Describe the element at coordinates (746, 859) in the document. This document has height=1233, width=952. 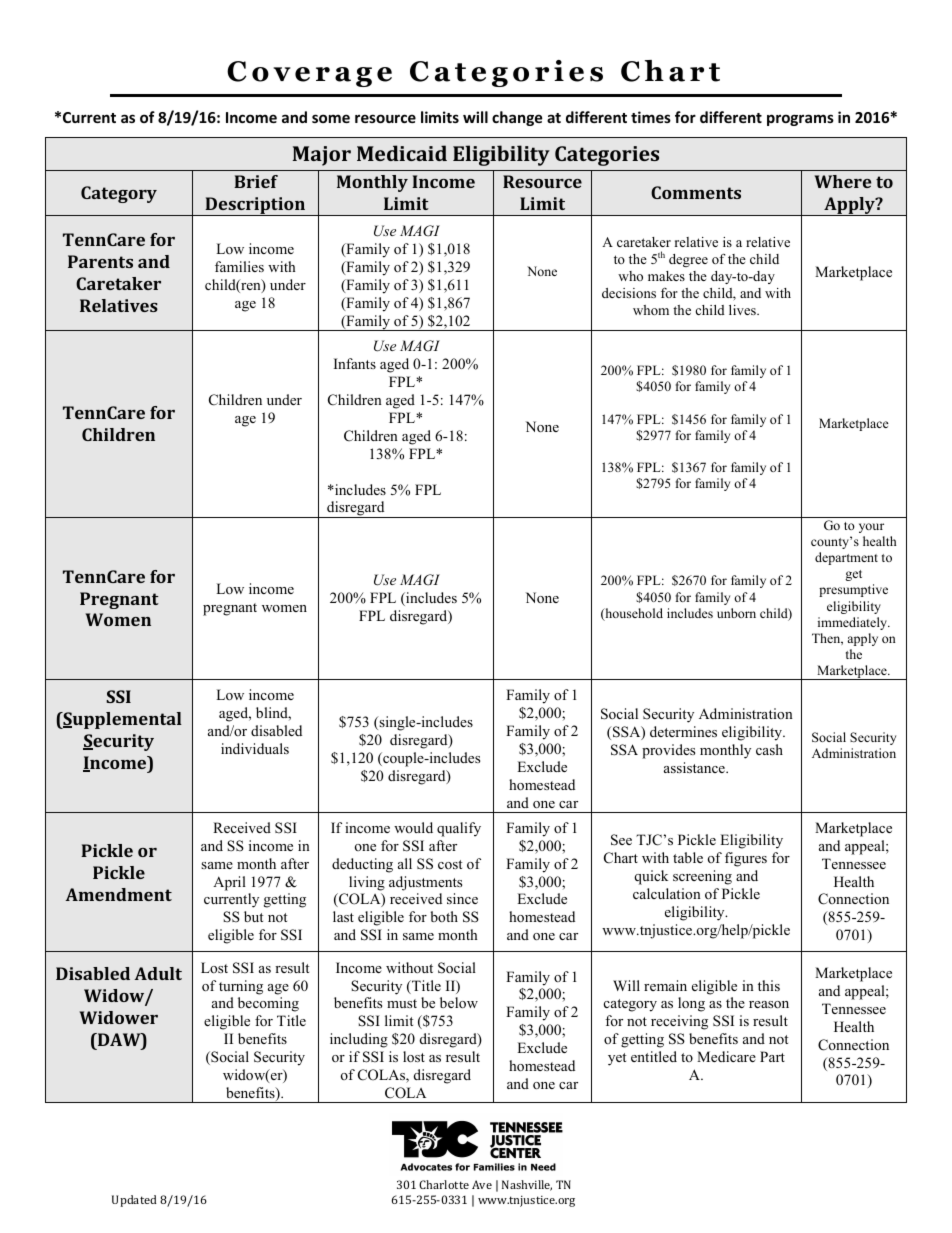
I see `figures` at that location.
